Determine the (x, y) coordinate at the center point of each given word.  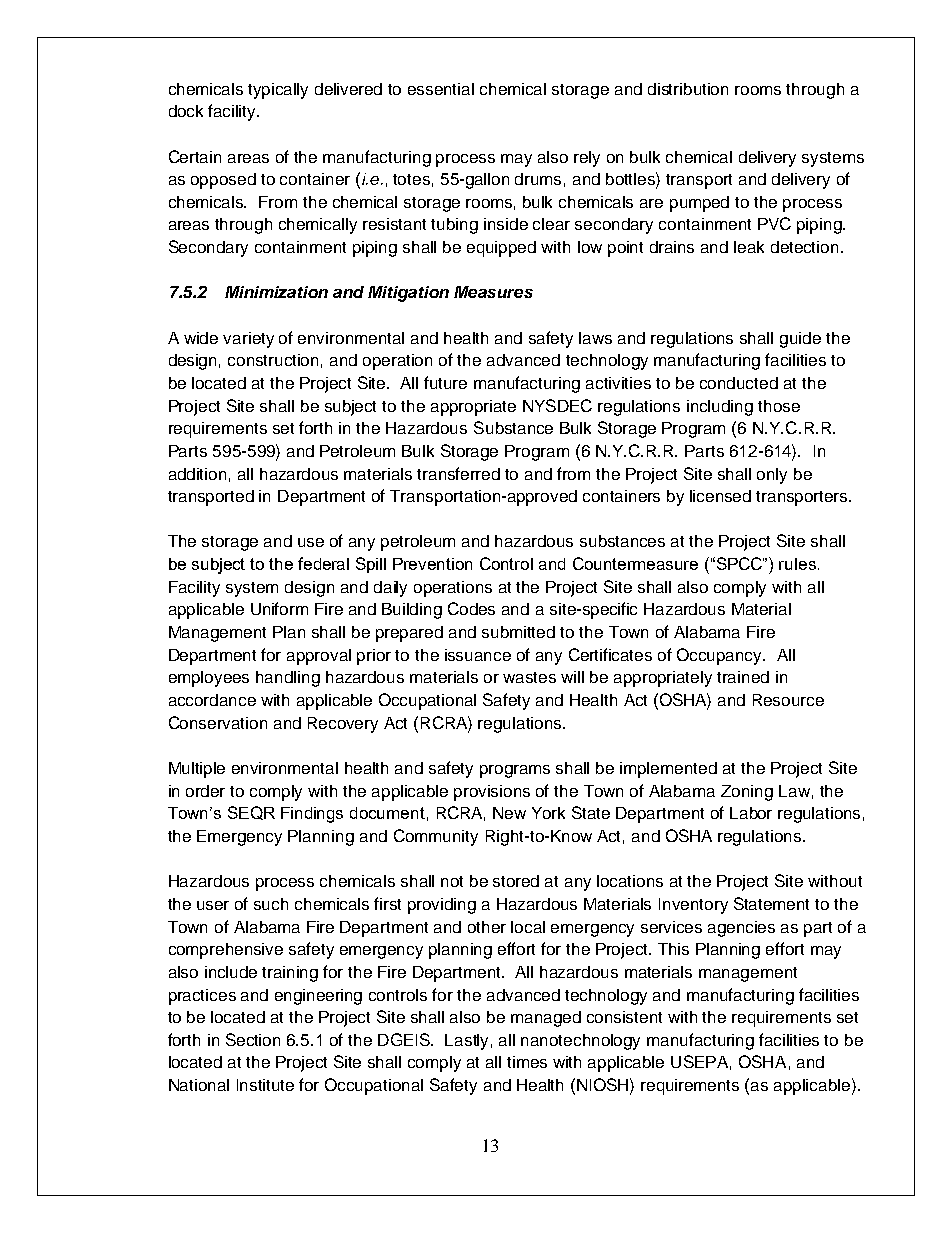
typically (278, 91)
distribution (688, 89)
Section (253, 1039)
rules (797, 564)
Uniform (279, 608)
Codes (471, 608)
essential (441, 89)
